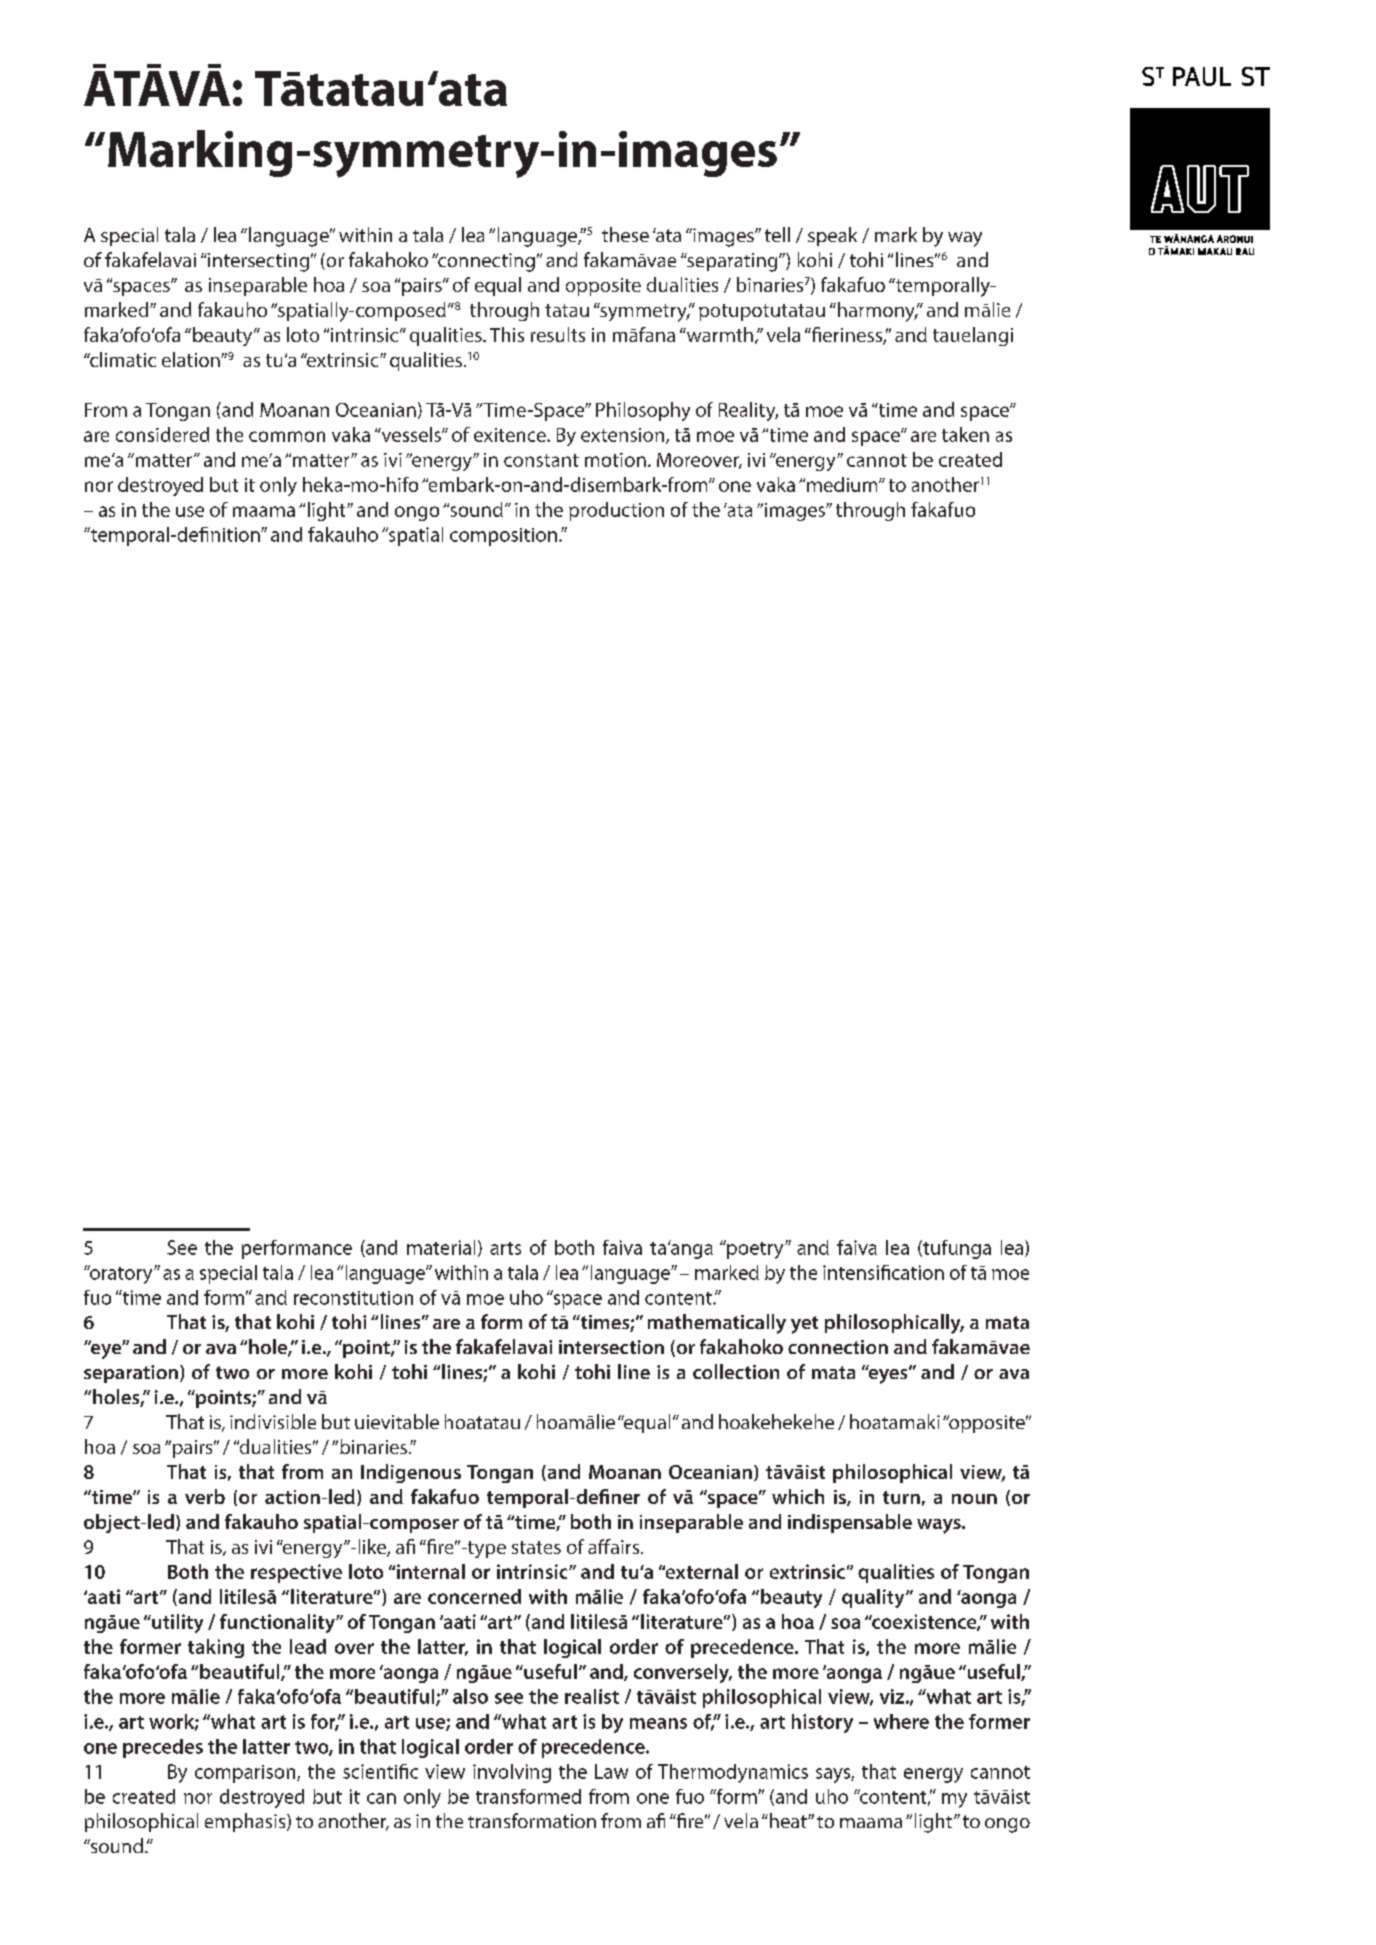 This screenshot has width=1376, height=1945. I want to click on intensification, so click(883, 1272).
